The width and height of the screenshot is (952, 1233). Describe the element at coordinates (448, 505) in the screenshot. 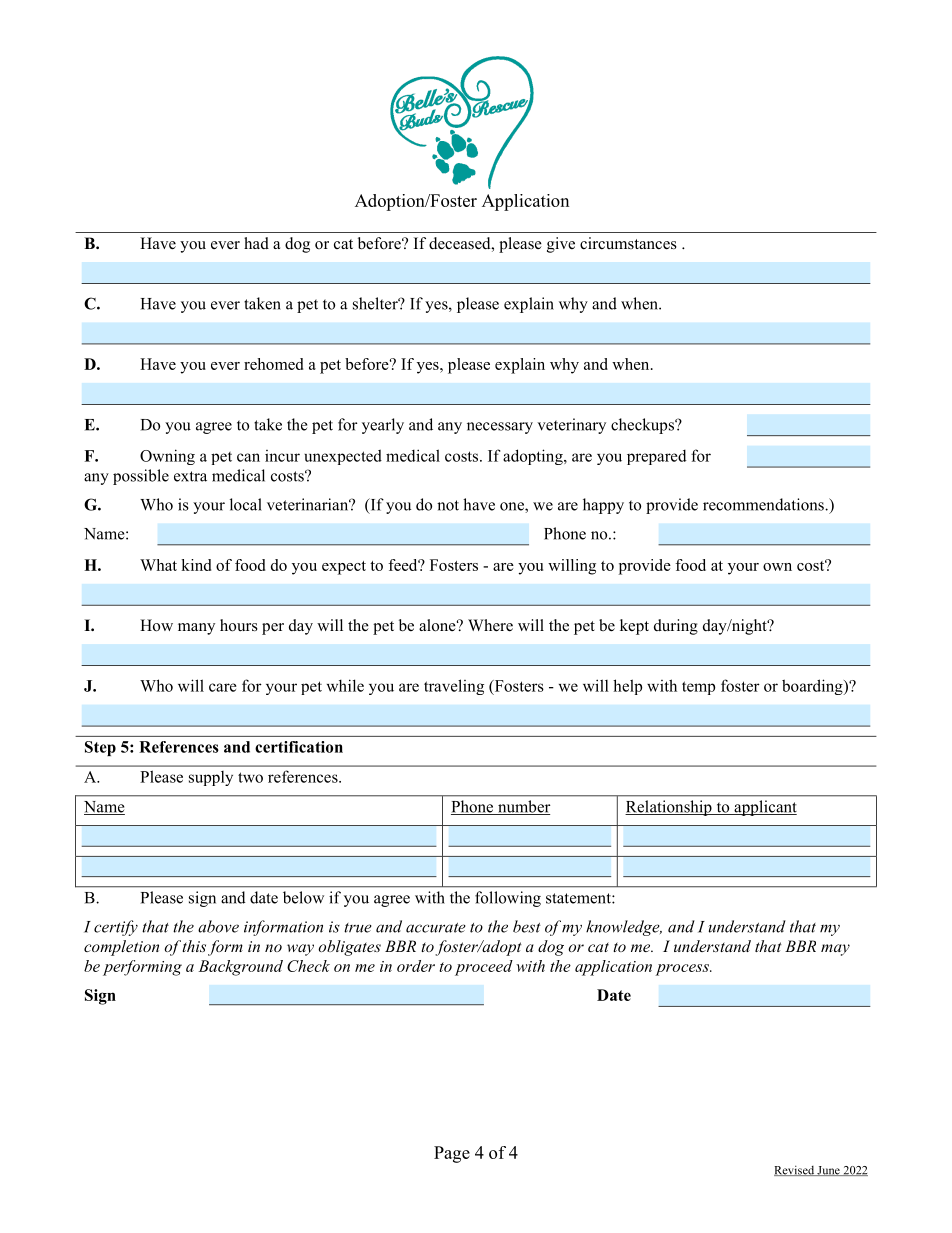

I see `not` at that location.
